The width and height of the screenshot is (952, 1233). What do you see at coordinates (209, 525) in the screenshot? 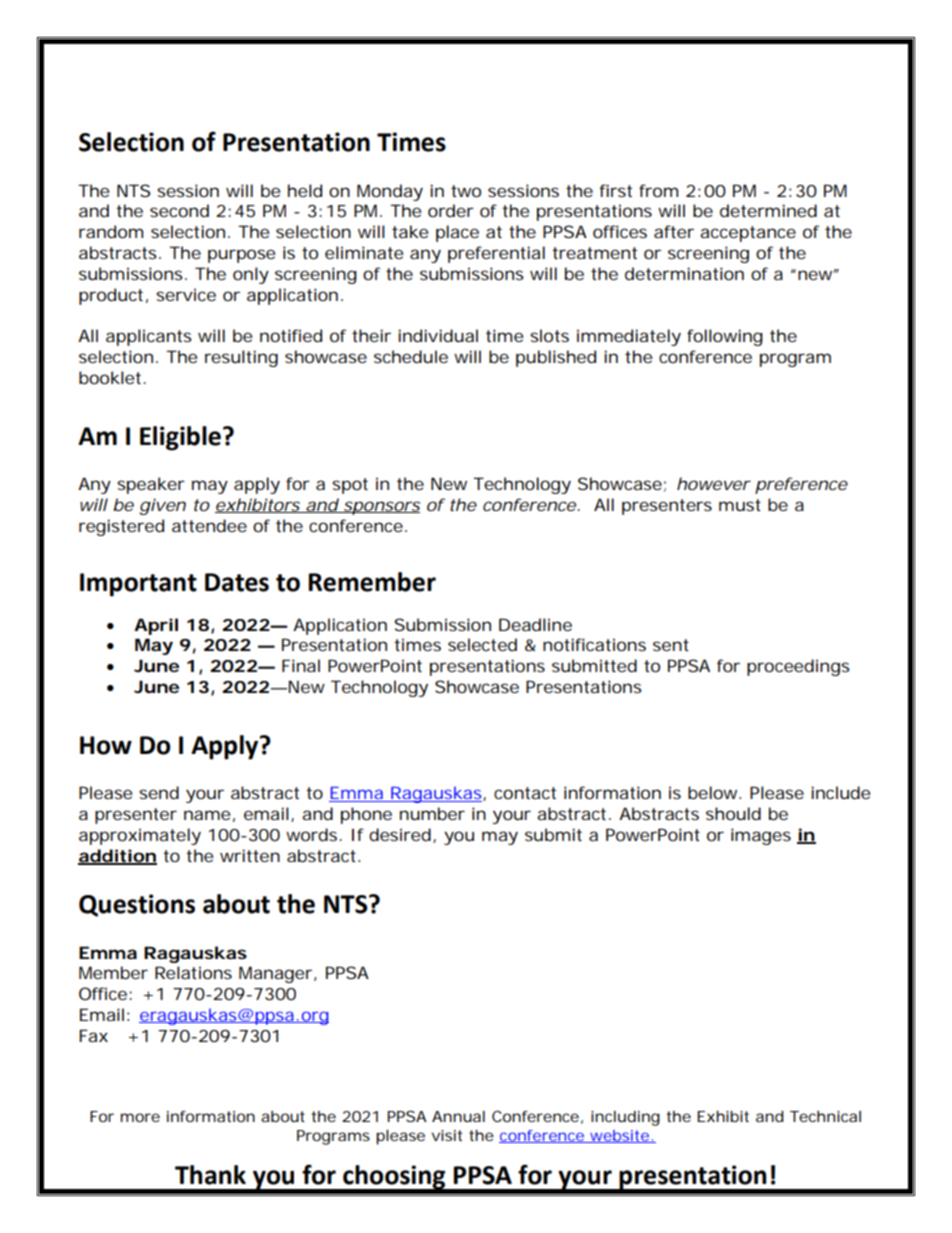
I see `attendee` at bounding box center [209, 525].
